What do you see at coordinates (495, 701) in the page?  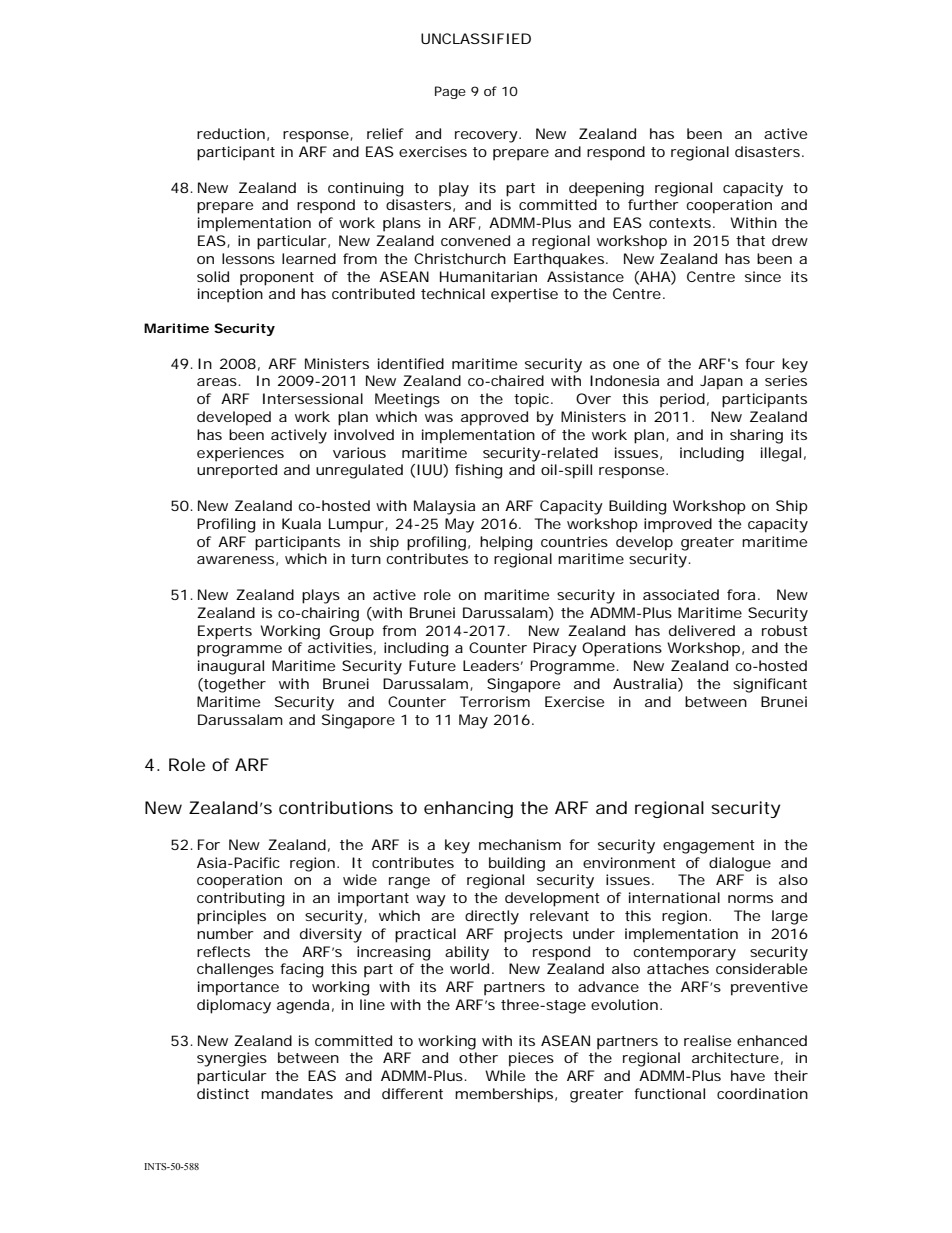 I see `Terrorism` at bounding box center [495, 701].
